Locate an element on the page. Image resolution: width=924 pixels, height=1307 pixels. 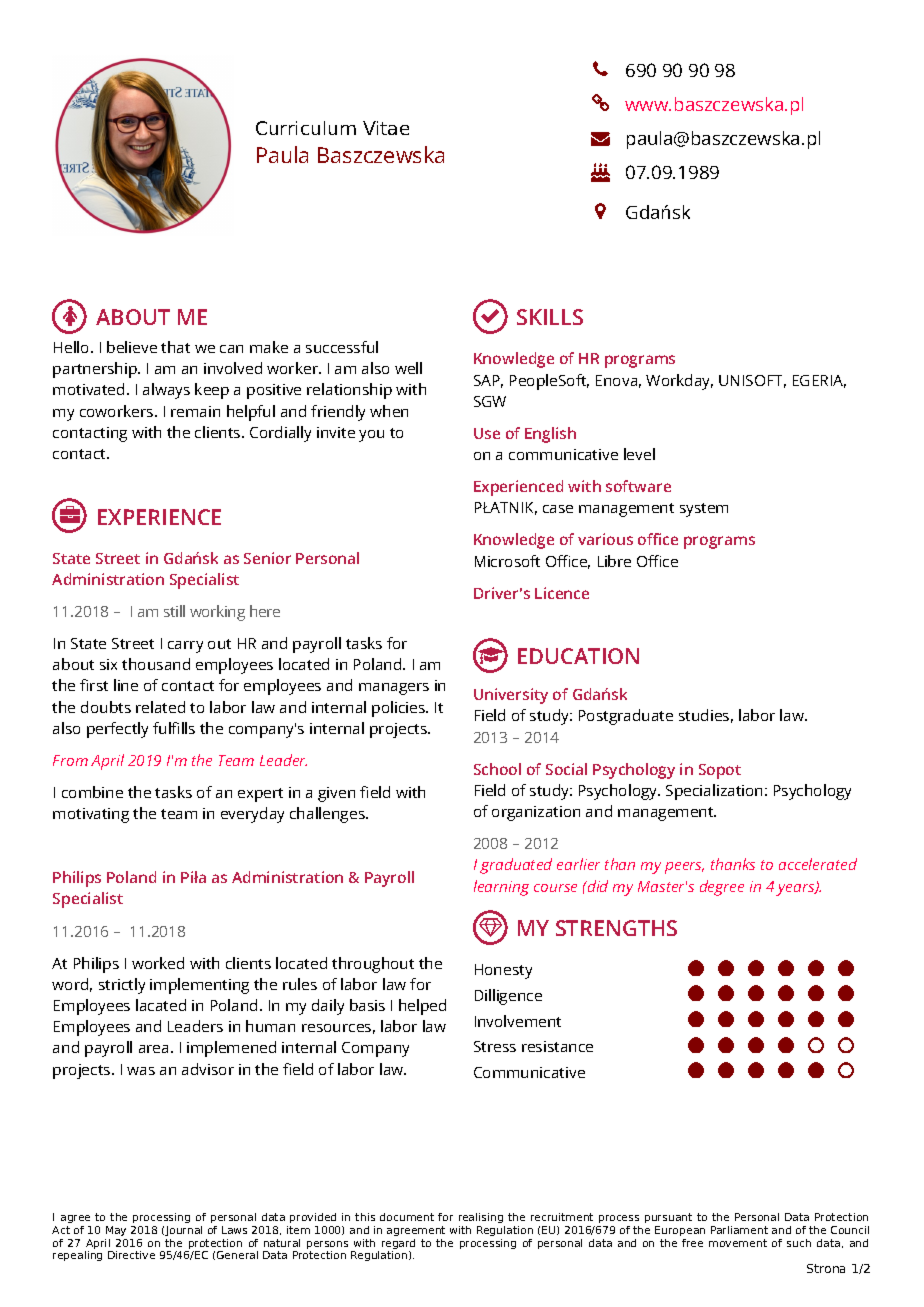
Directive is located at coordinates (131, 1255).
